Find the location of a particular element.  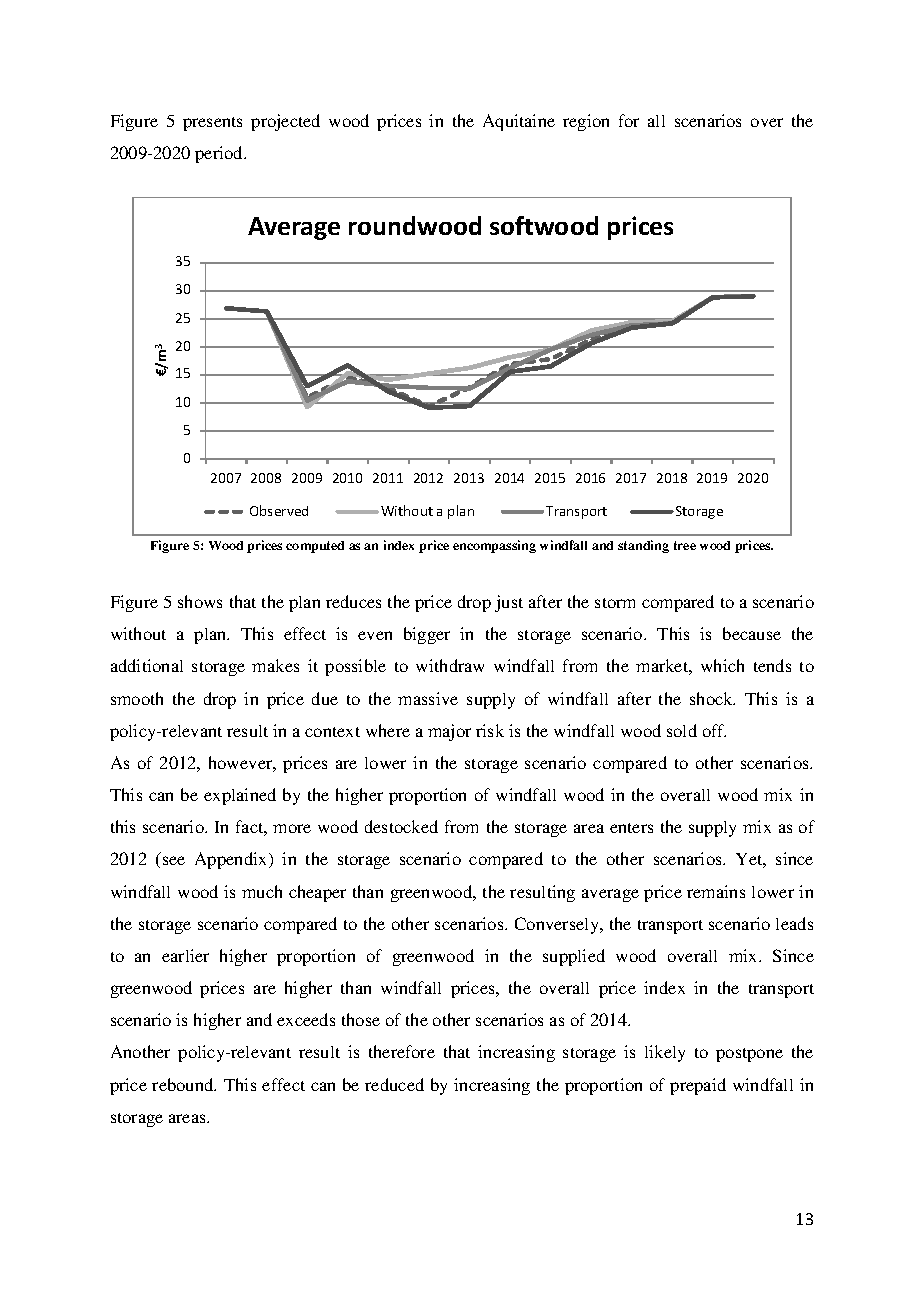

region is located at coordinates (586, 122).
